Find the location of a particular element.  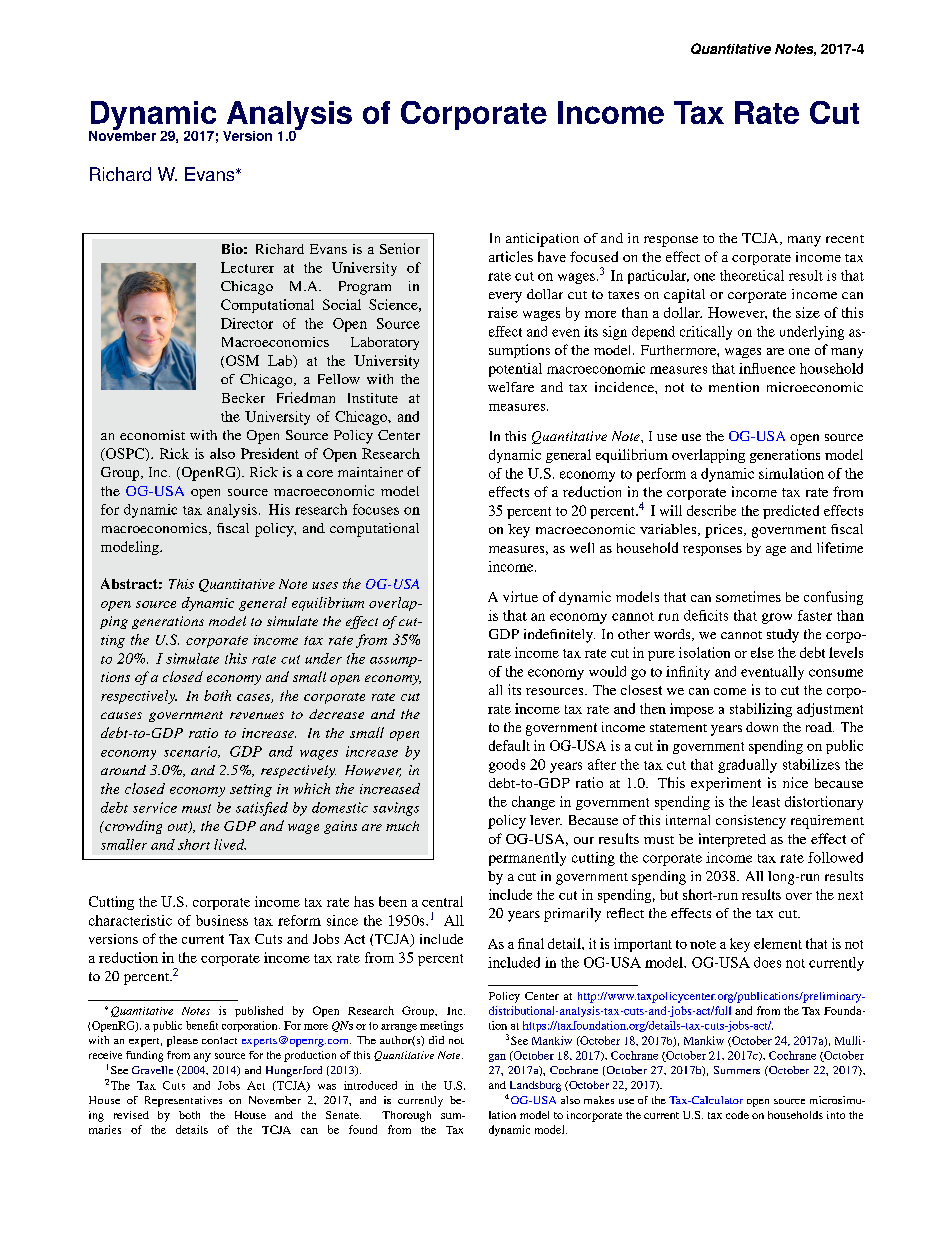

goods is located at coordinates (507, 766).
